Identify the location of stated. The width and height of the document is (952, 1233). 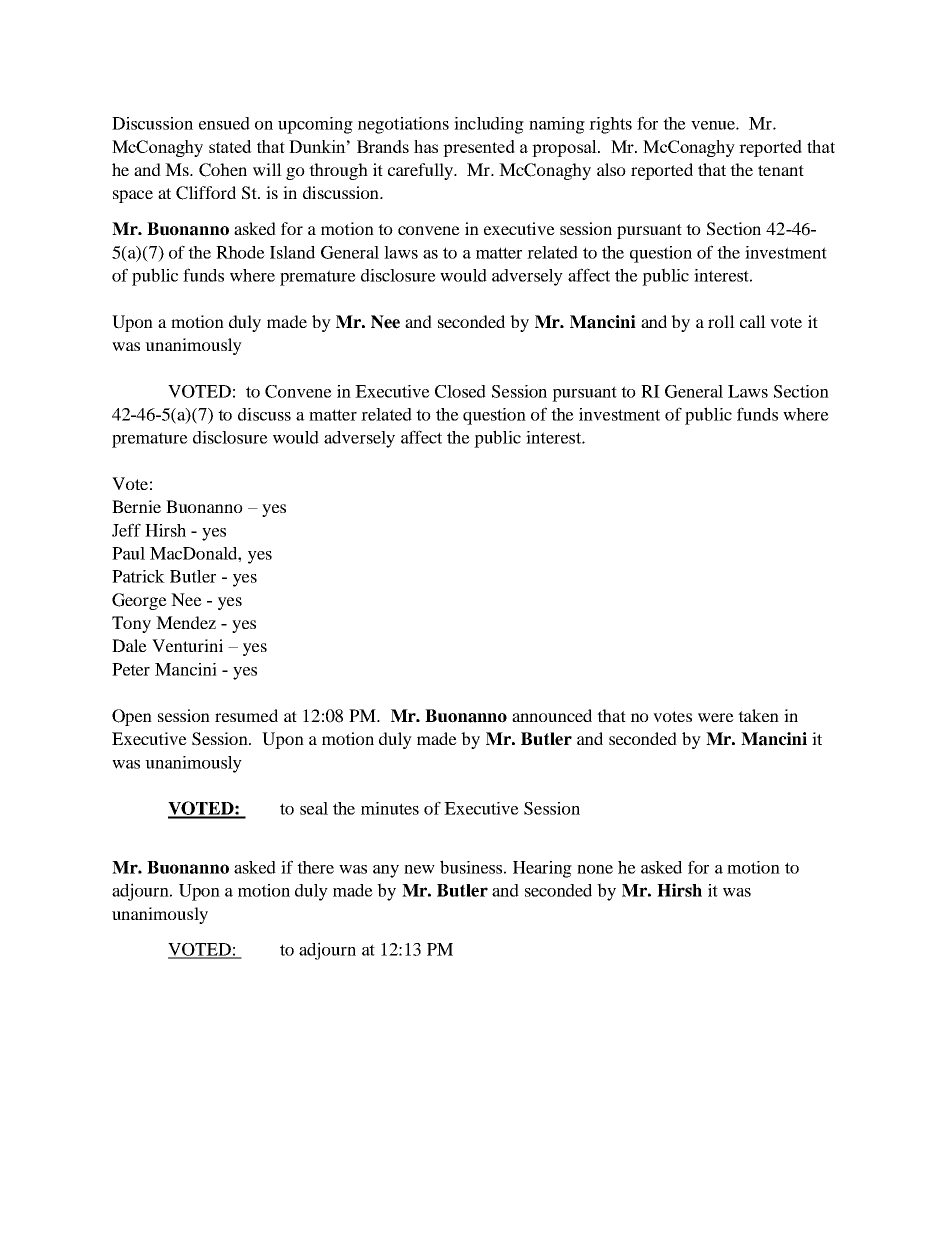
(230, 146).
